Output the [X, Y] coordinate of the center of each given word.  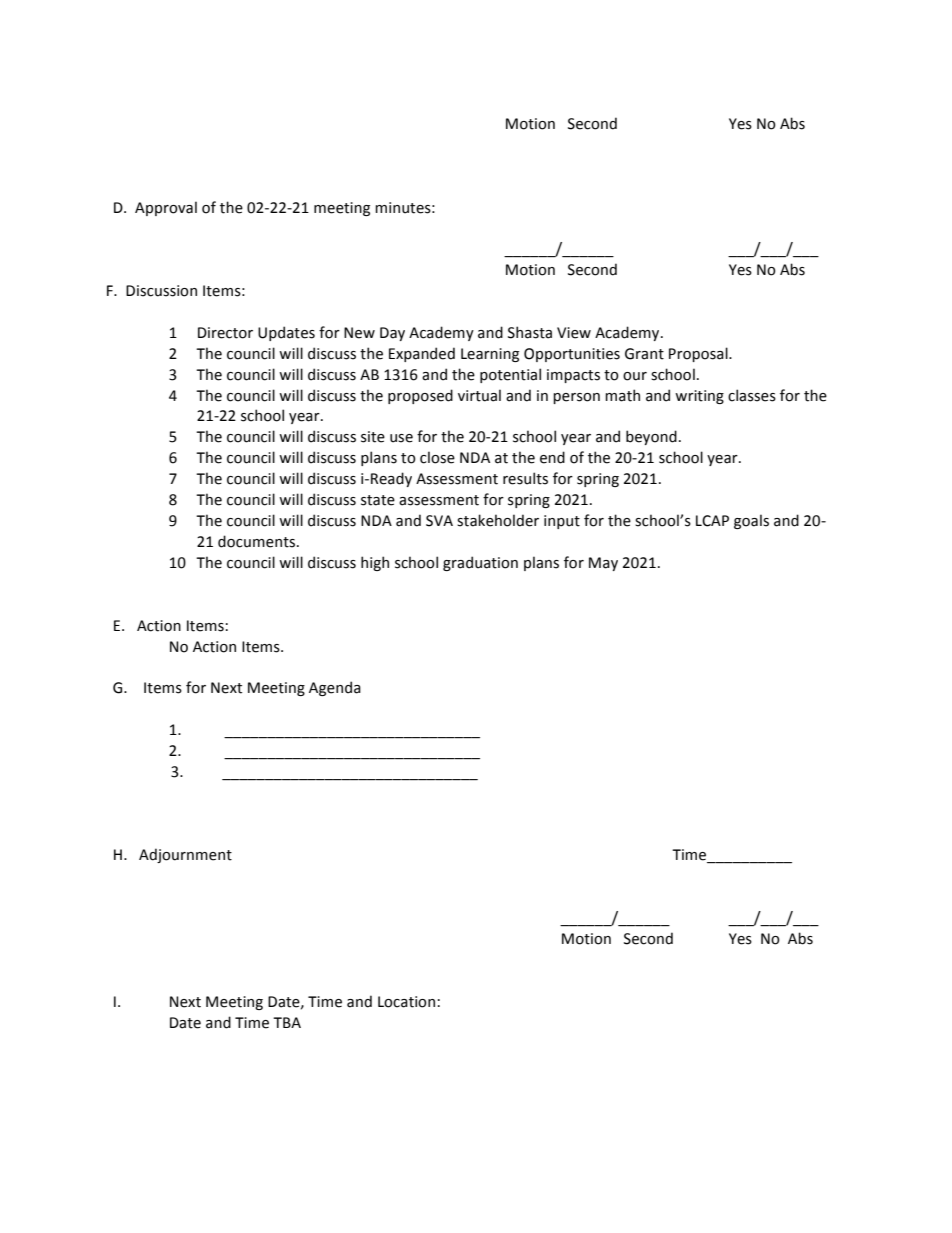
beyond [651, 437]
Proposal [699, 354]
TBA [287, 1022]
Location [406, 1002]
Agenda [335, 688]
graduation [480, 563]
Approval [166, 208]
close [437, 457]
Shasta [530, 332]
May [603, 564]
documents [256, 541]
